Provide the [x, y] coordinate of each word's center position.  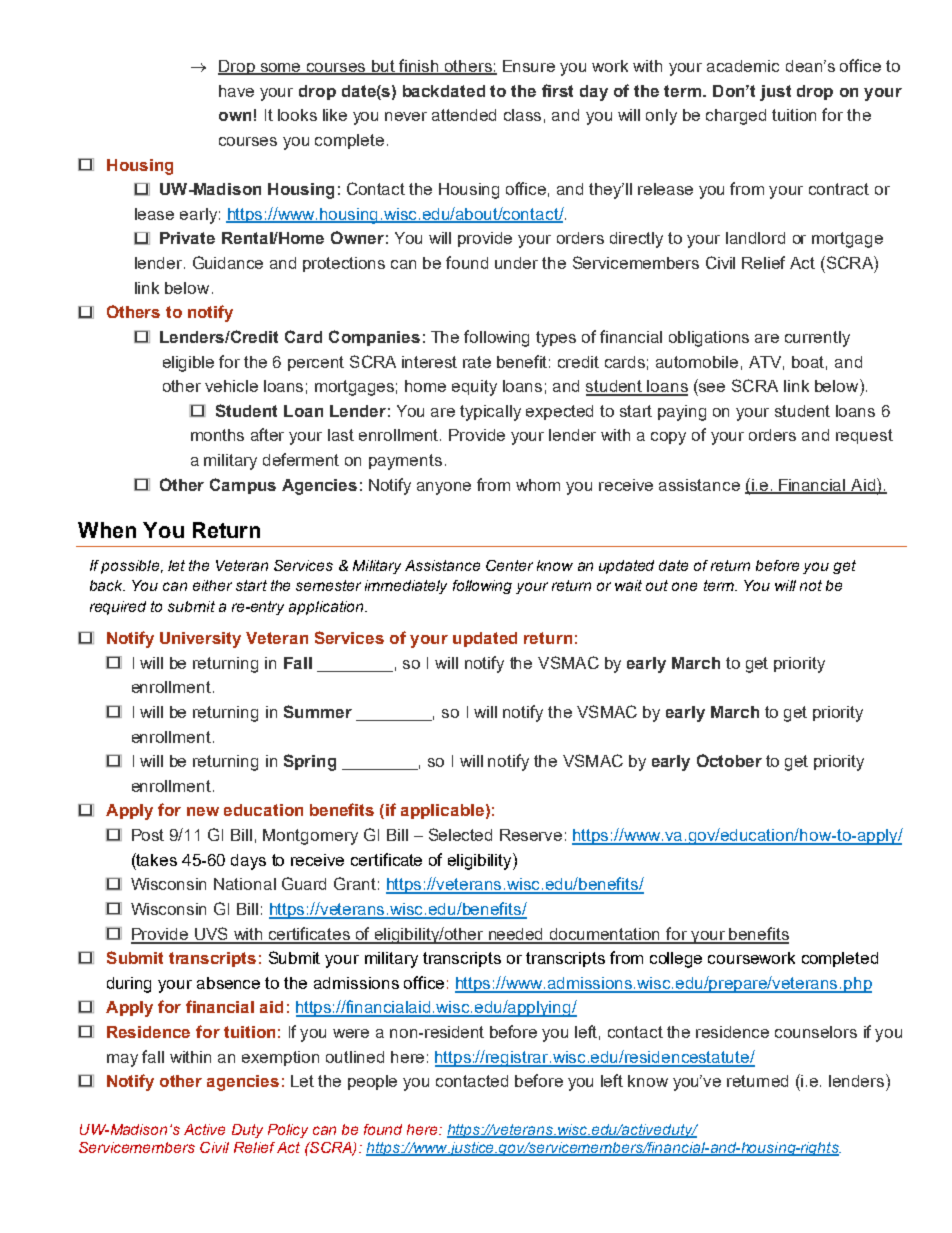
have [236, 91]
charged [736, 117]
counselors [816, 1032]
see [712, 387]
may [122, 1060]
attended [464, 115]
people [372, 1082]
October [729, 760]
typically [490, 413]
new [203, 811]
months [217, 435]
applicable [442, 811]
